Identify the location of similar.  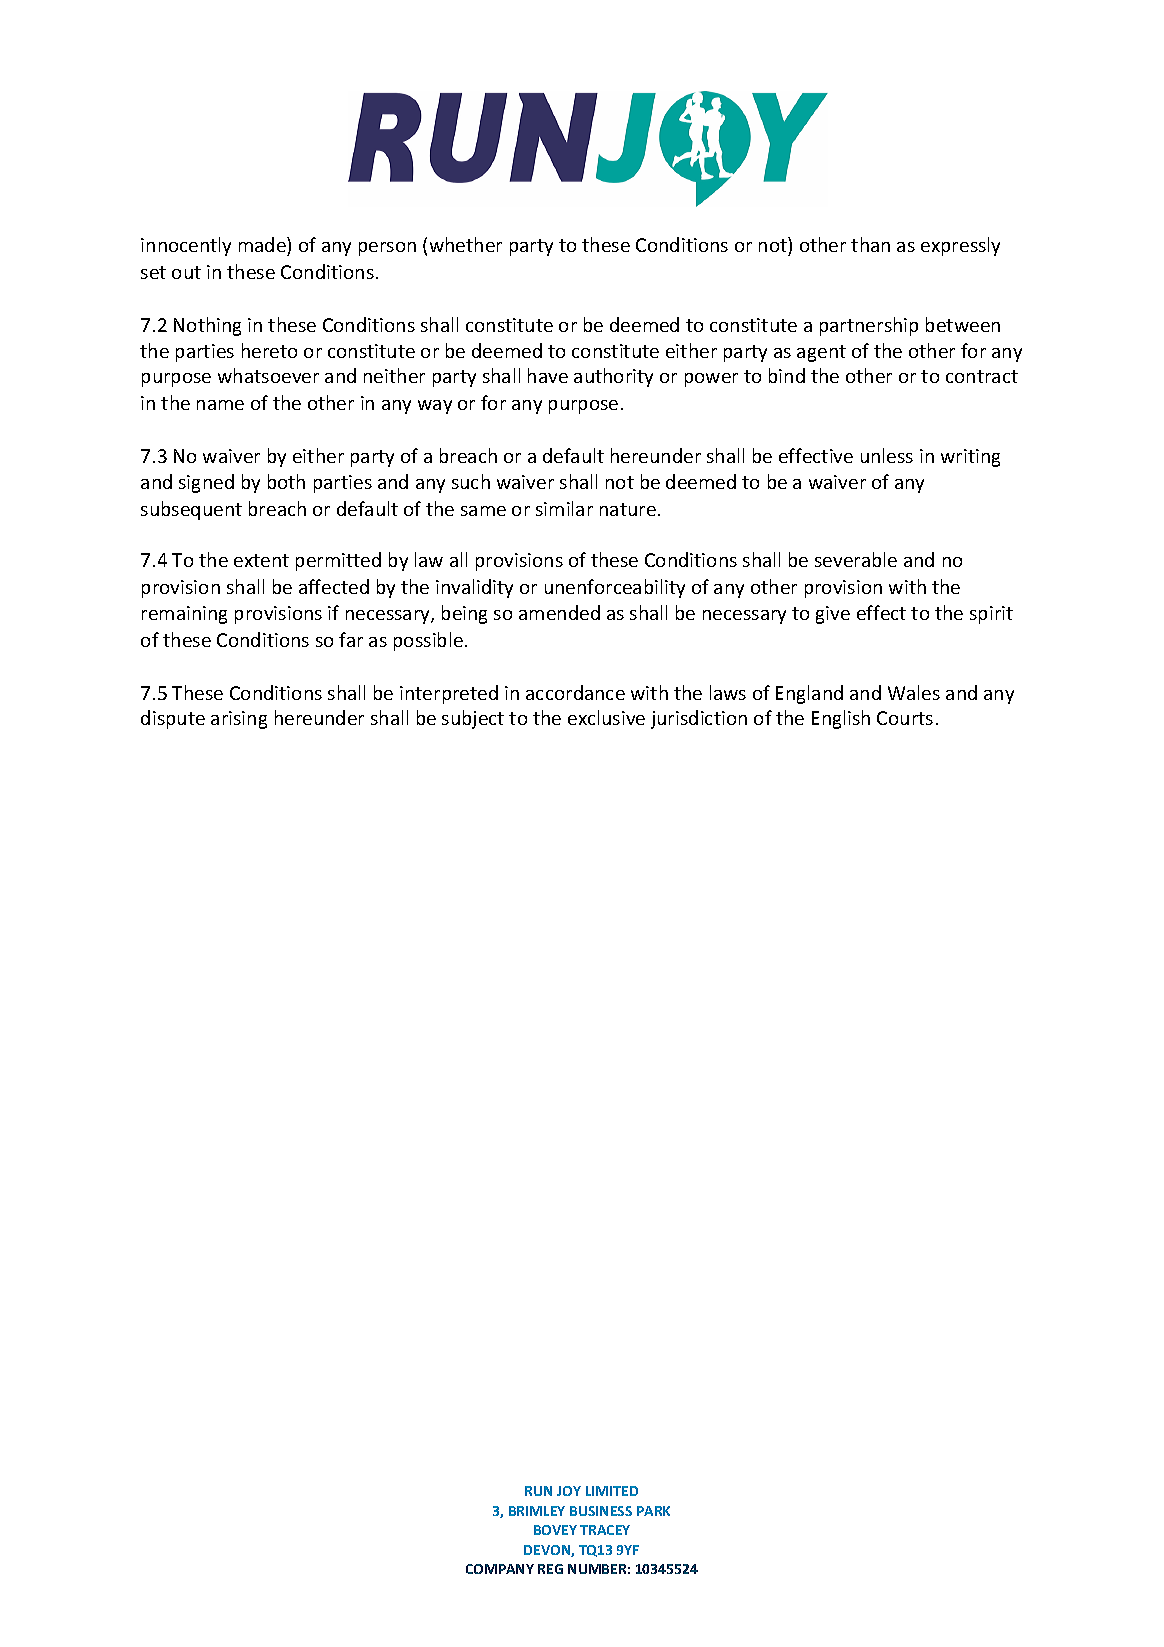
(564, 508).
